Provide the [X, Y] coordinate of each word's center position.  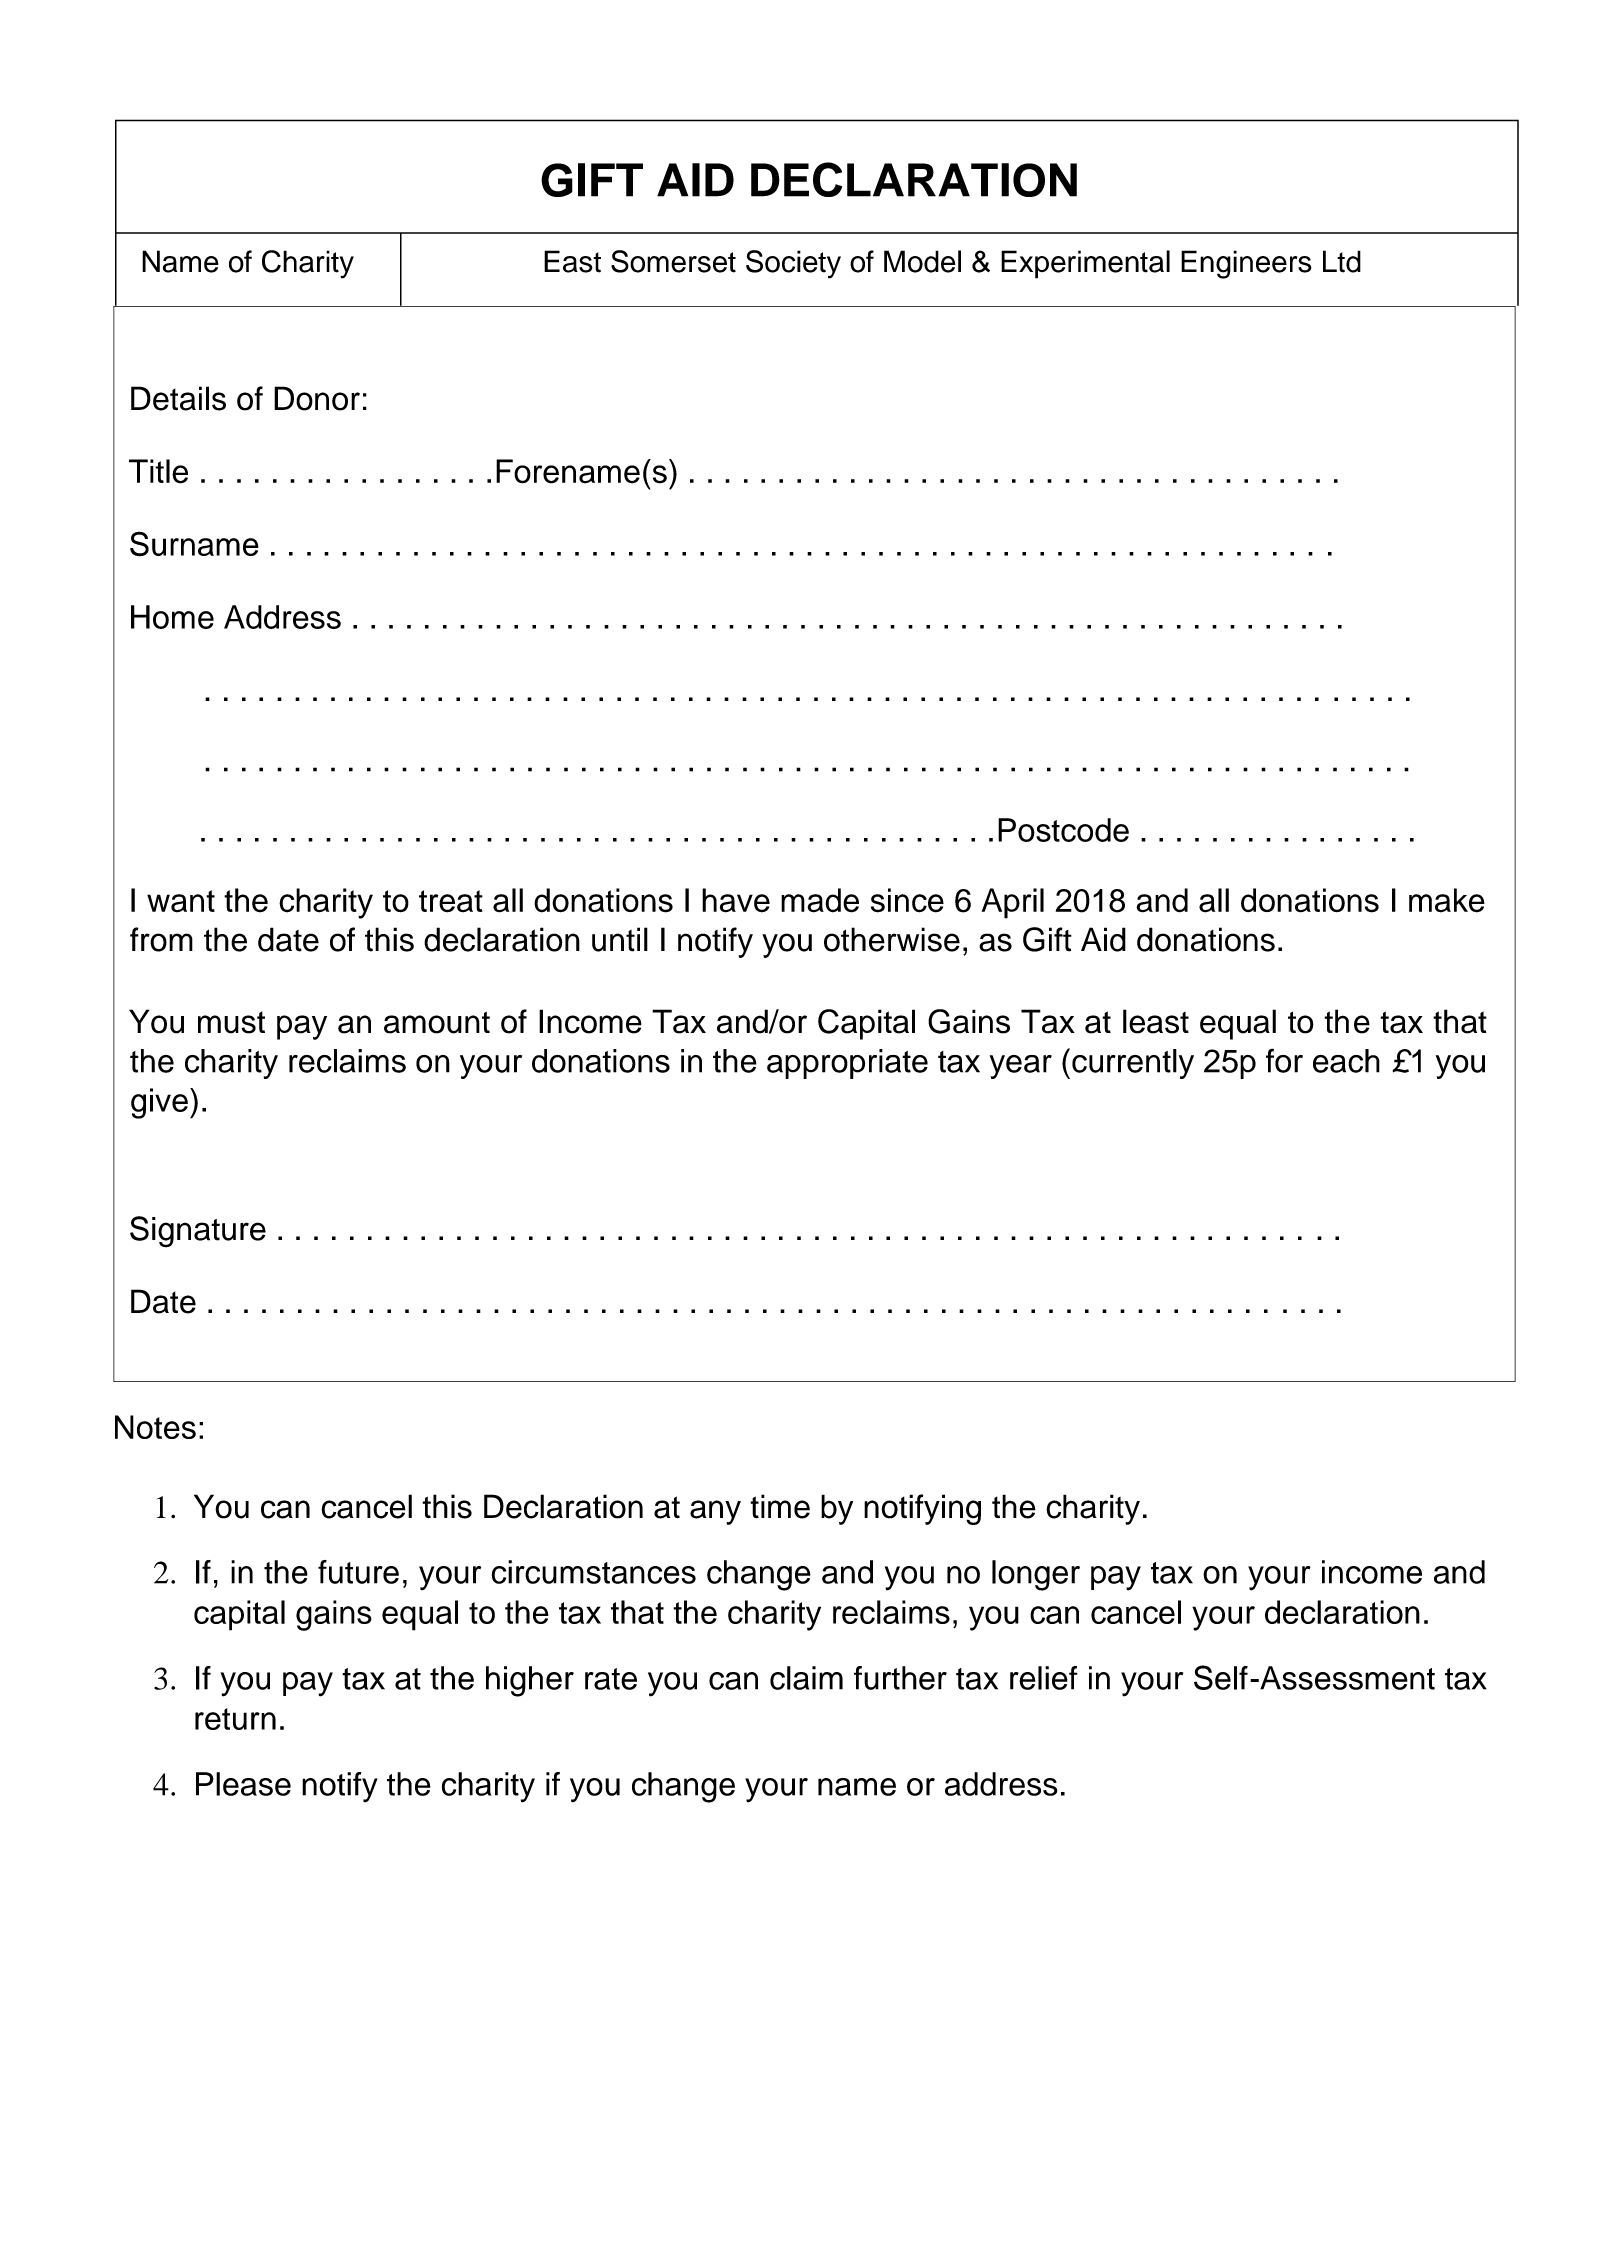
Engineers [1246, 264]
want [181, 901]
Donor [317, 398]
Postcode [1063, 830]
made [820, 900]
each [1346, 1061]
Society [793, 264]
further [900, 1678]
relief [1044, 1678]
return [235, 1719]
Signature [198, 1232]
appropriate [847, 1064]
